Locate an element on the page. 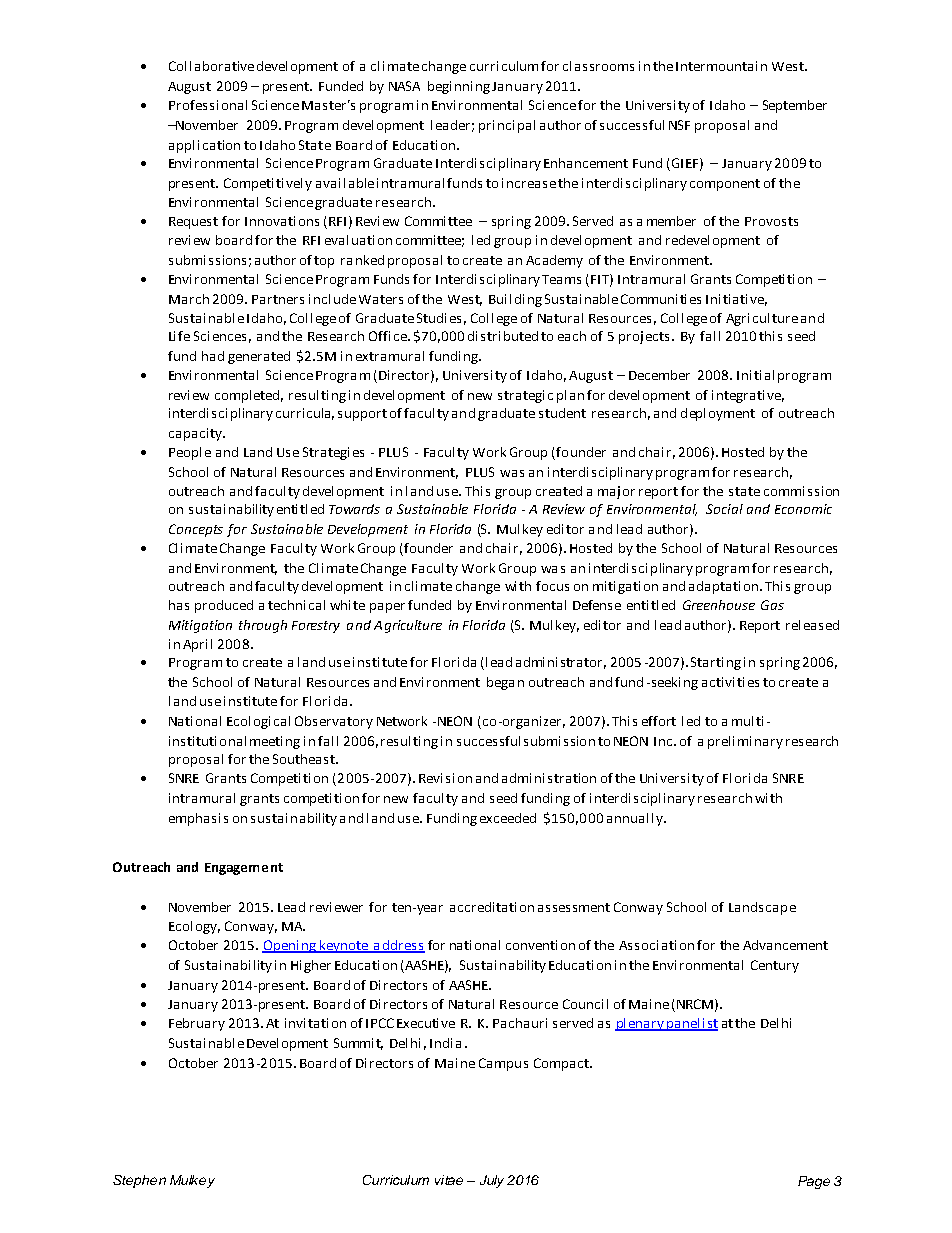  Stephen is located at coordinates (139, 1181).
